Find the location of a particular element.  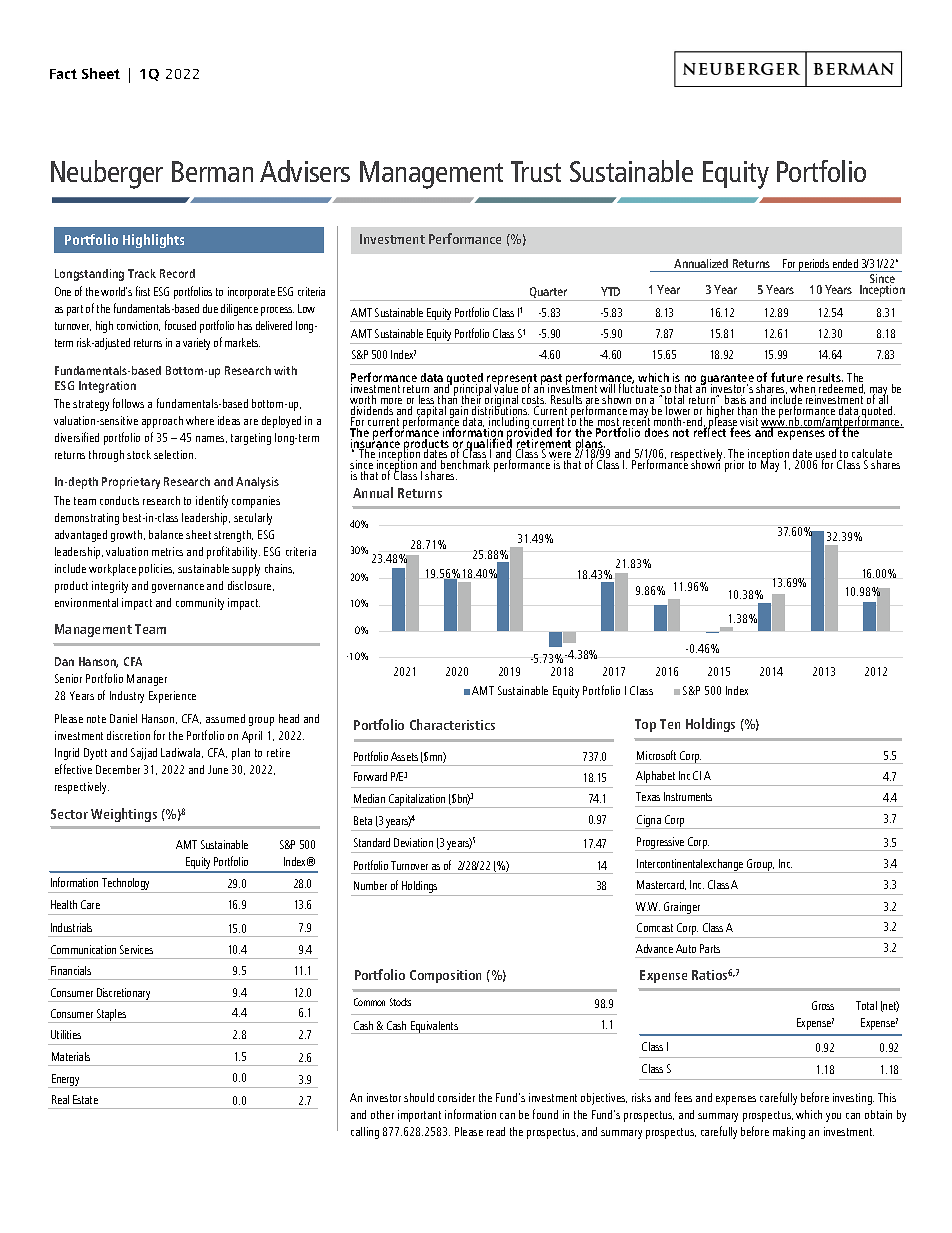

governance is located at coordinates (178, 588).
